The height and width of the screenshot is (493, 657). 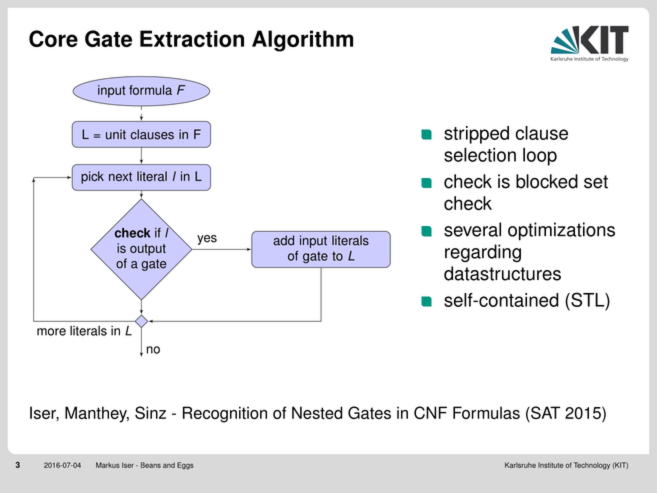 I want to click on Core, so click(x=53, y=38).
